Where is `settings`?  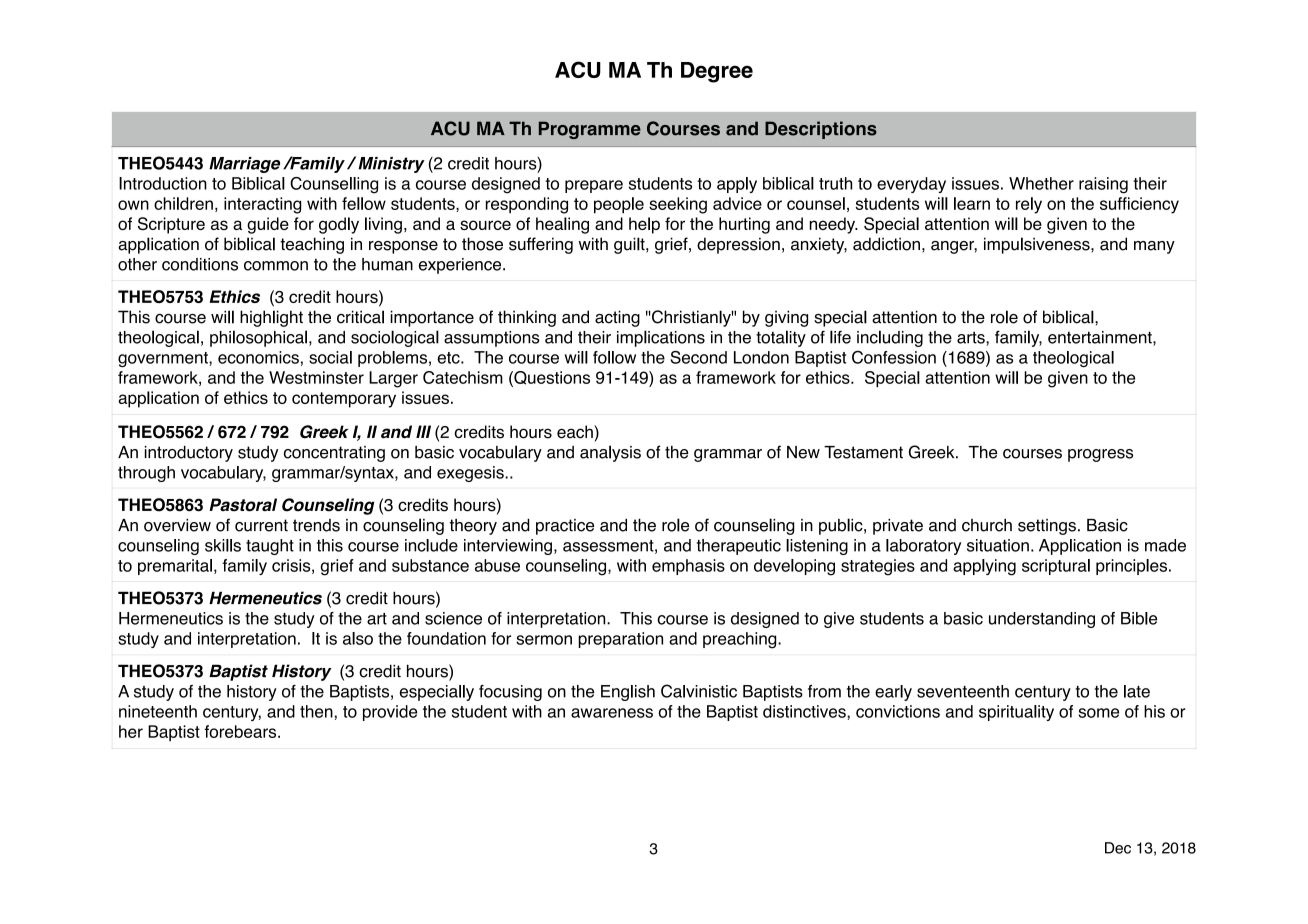
settings is located at coordinates (1047, 527).
